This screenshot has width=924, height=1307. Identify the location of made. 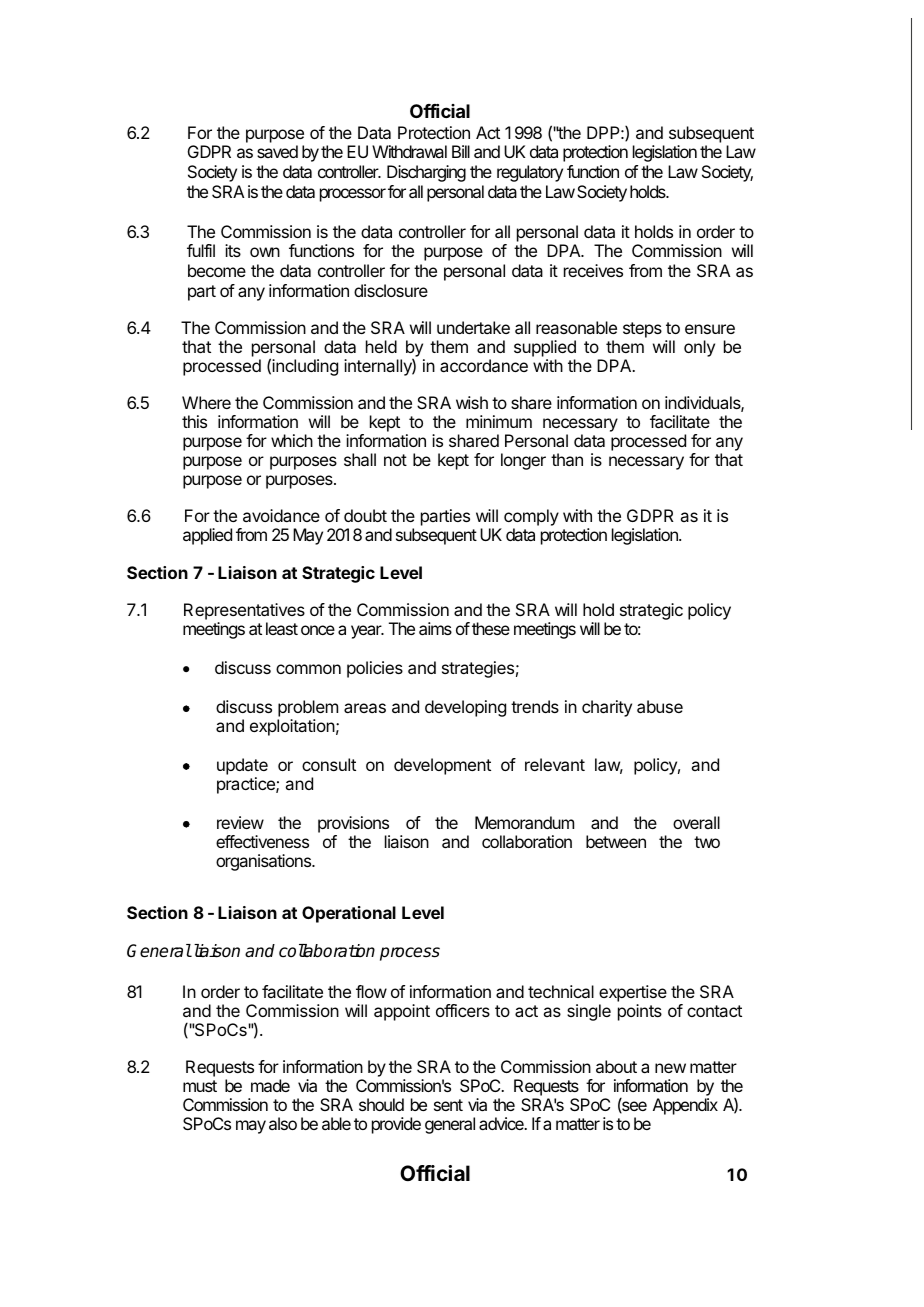
(270, 1085).
